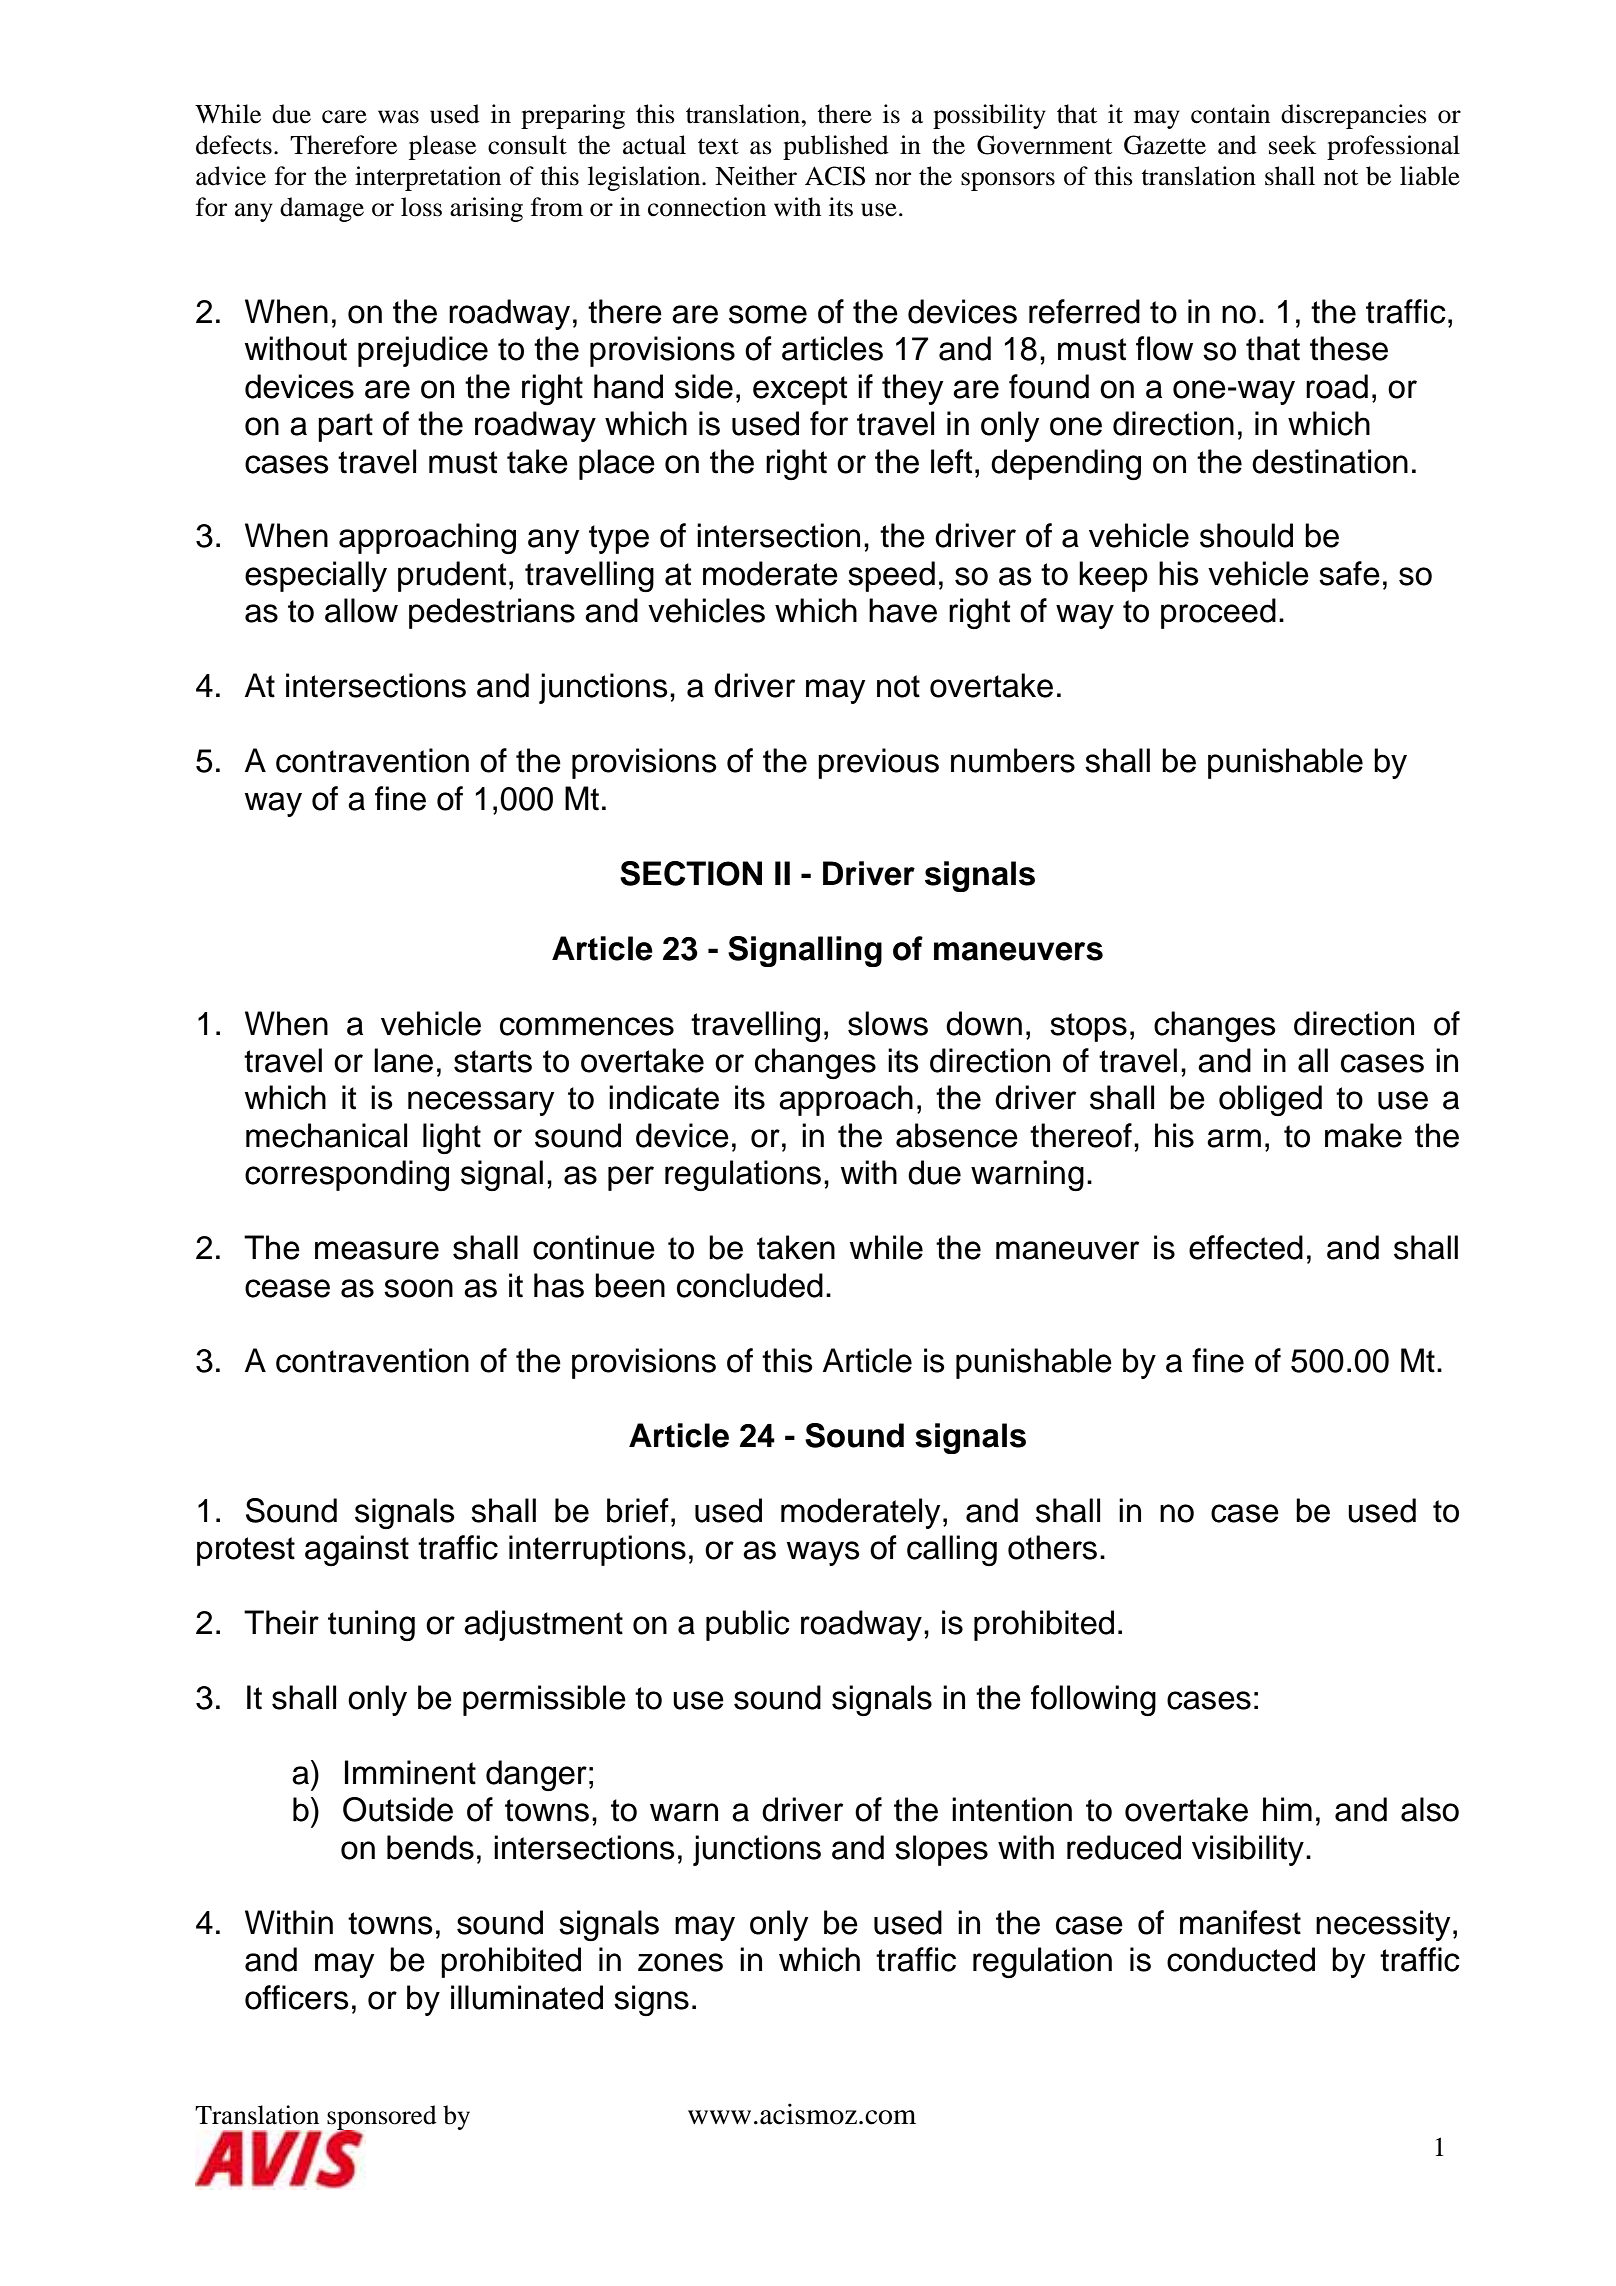  Describe the element at coordinates (382, 2118) in the screenshot. I see `sponsored` at that location.
